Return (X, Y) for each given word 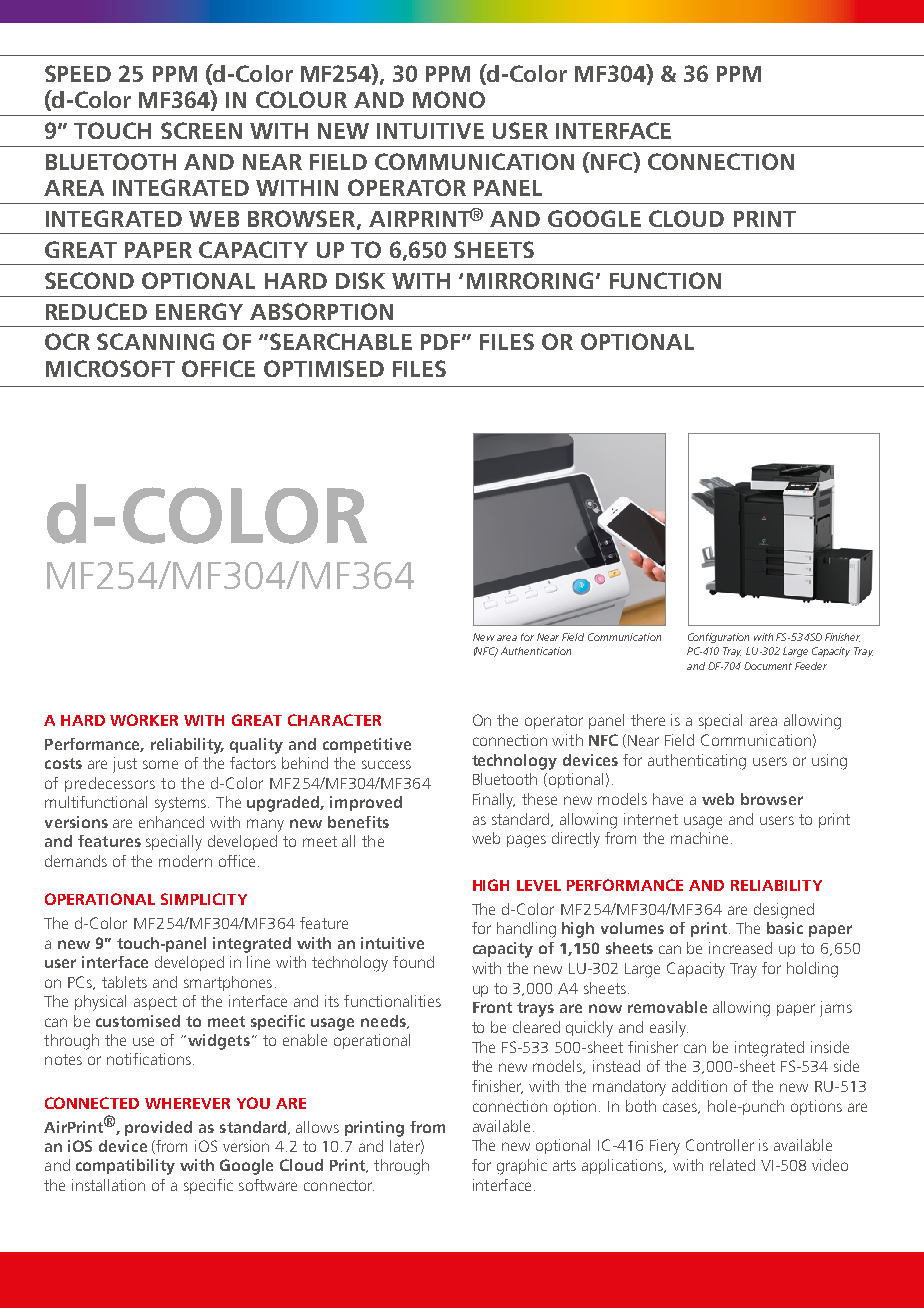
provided (158, 1128)
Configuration (718, 638)
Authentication (536, 651)
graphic (522, 1167)
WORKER (144, 720)
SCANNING (155, 341)
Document (768, 666)
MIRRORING (530, 280)
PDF (442, 342)
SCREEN (201, 130)
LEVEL (539, 885)
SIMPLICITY (204, 899)
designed (784, 911)
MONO (449, 99)
